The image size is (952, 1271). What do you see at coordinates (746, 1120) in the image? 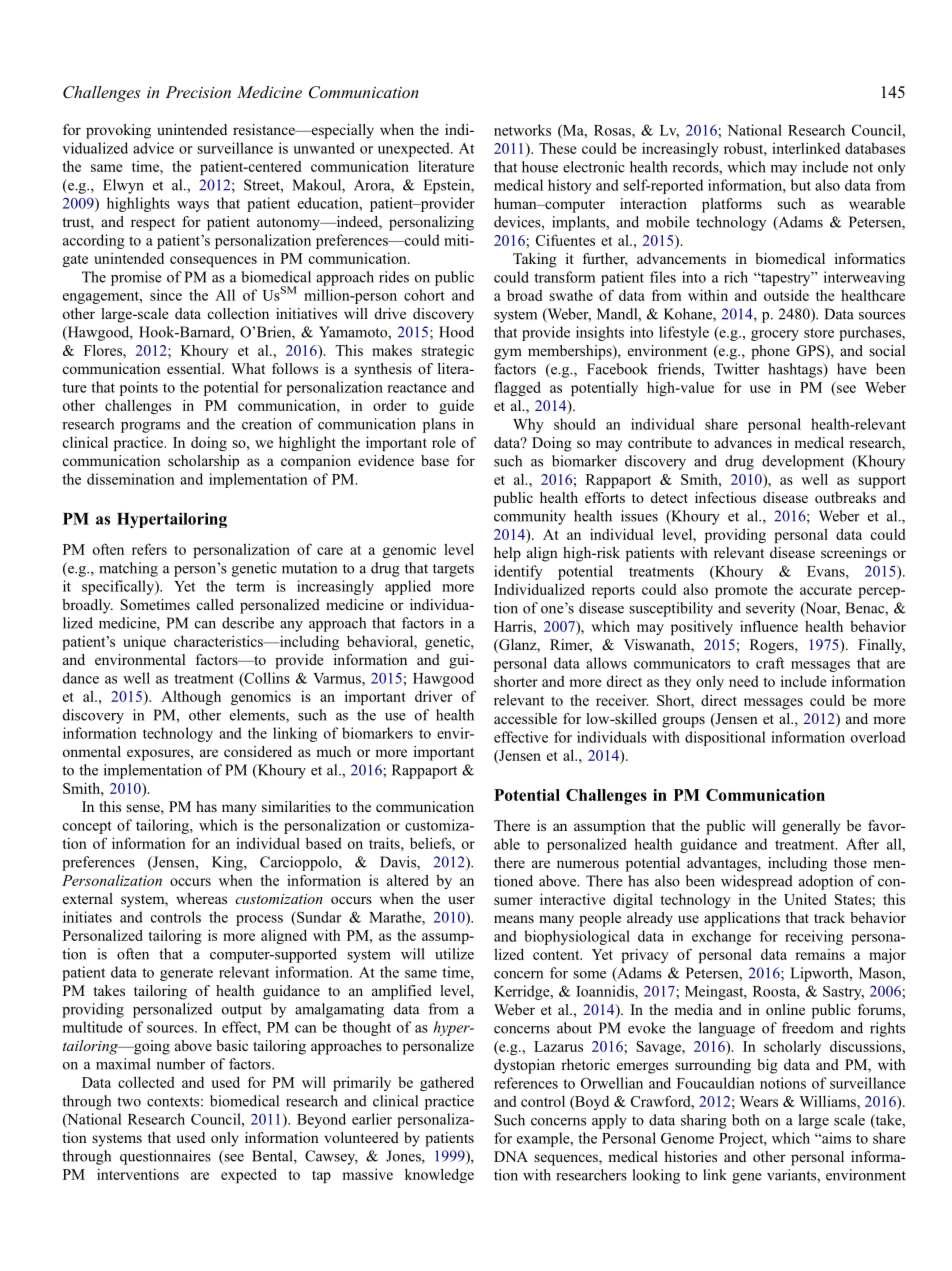
I see `both` at bounding box center [746, 1120].
